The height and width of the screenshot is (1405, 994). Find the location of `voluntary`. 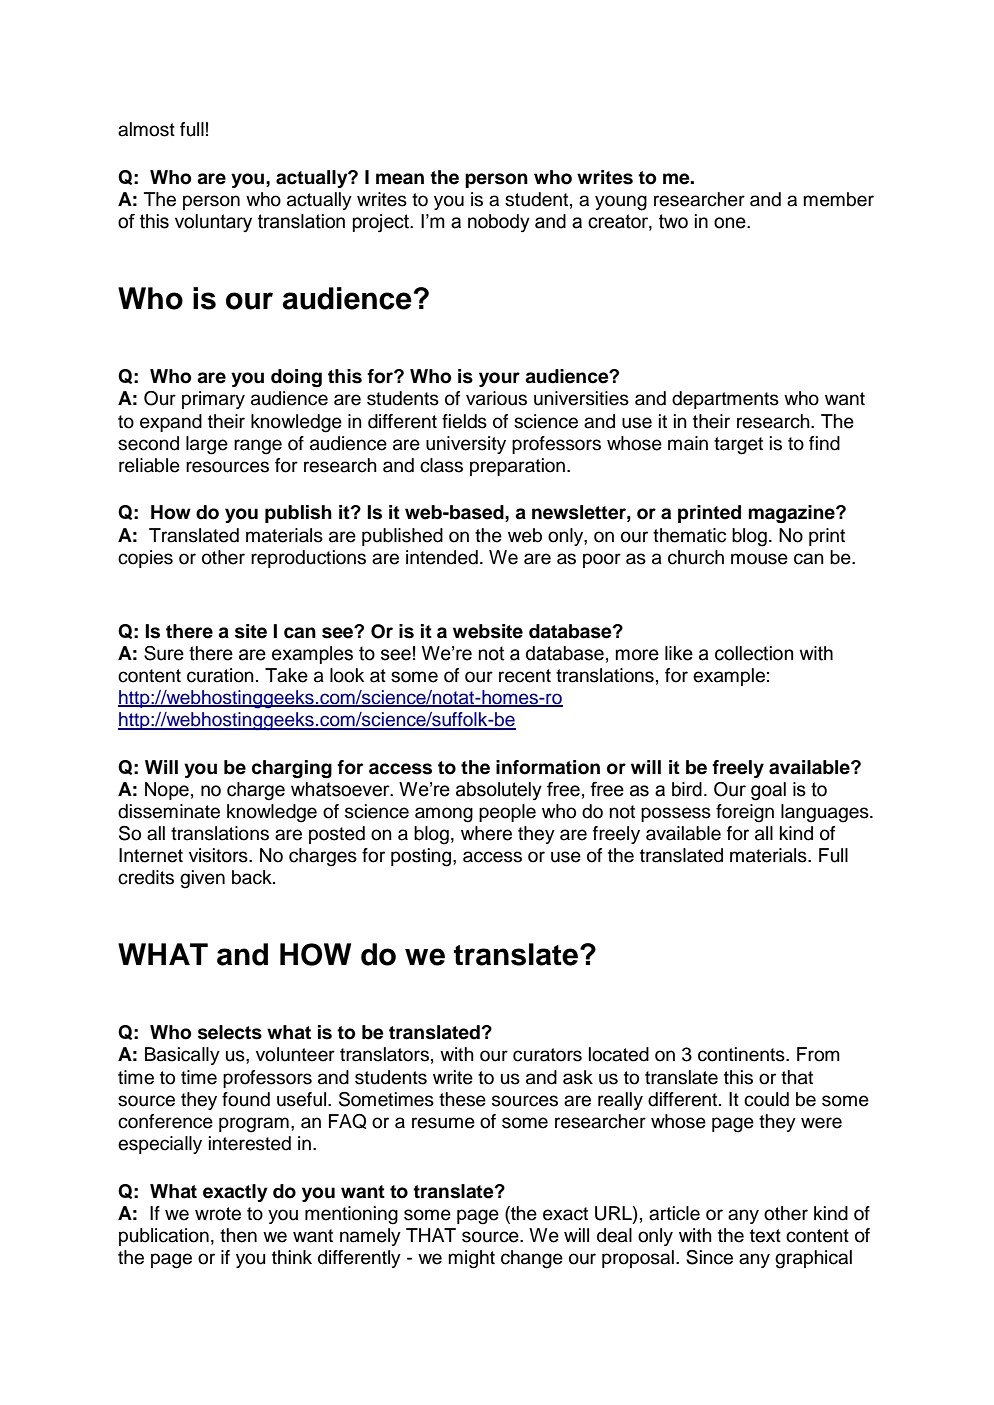

voluntary is located at coordinates (213, 223).
